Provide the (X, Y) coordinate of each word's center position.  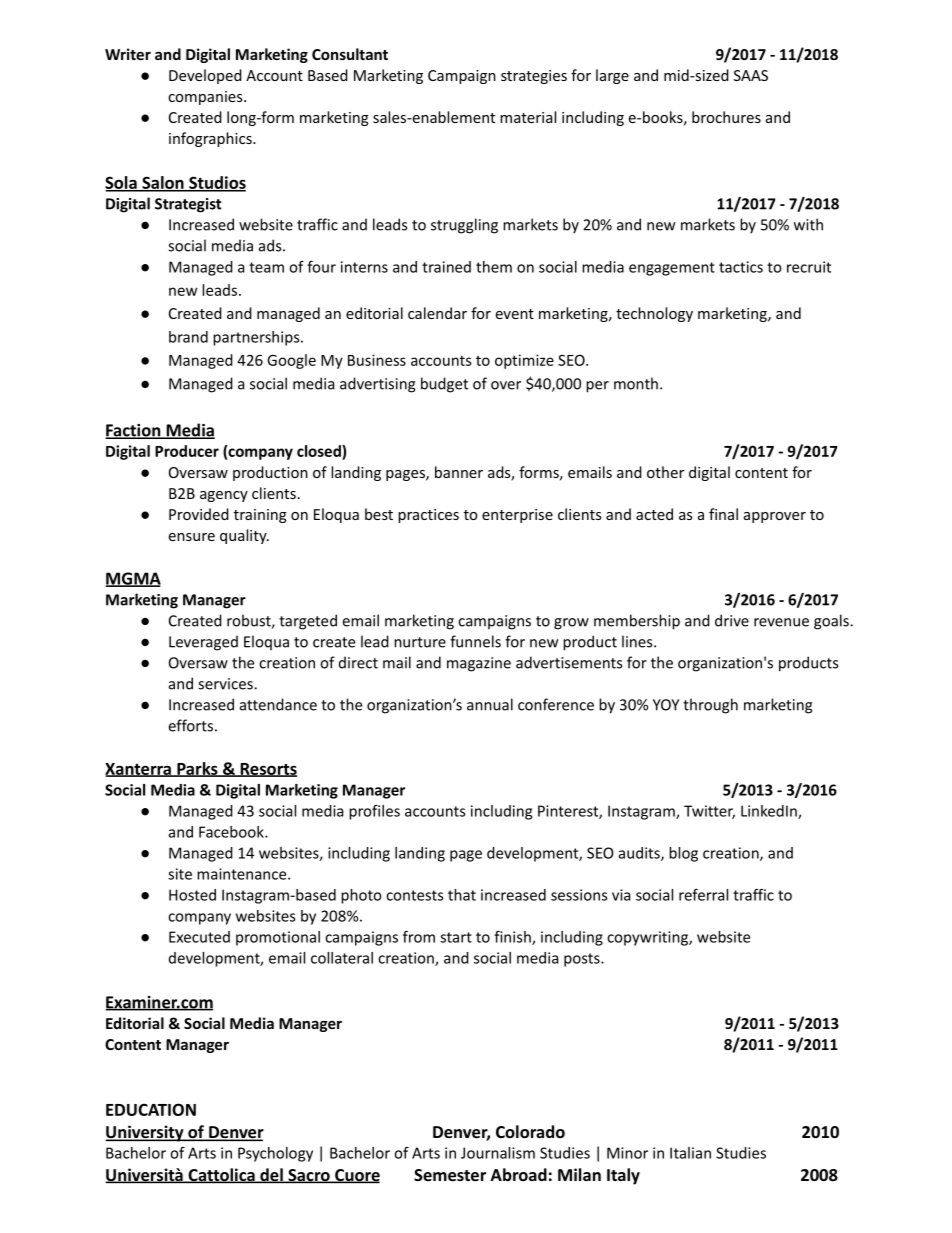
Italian (690, 1153)
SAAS (751, 75)
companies (206, 98)
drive (732, 620)
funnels (475, 641)
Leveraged (203, 643)
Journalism (498, 1153)
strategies (534, 77)
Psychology (275, 1154)
